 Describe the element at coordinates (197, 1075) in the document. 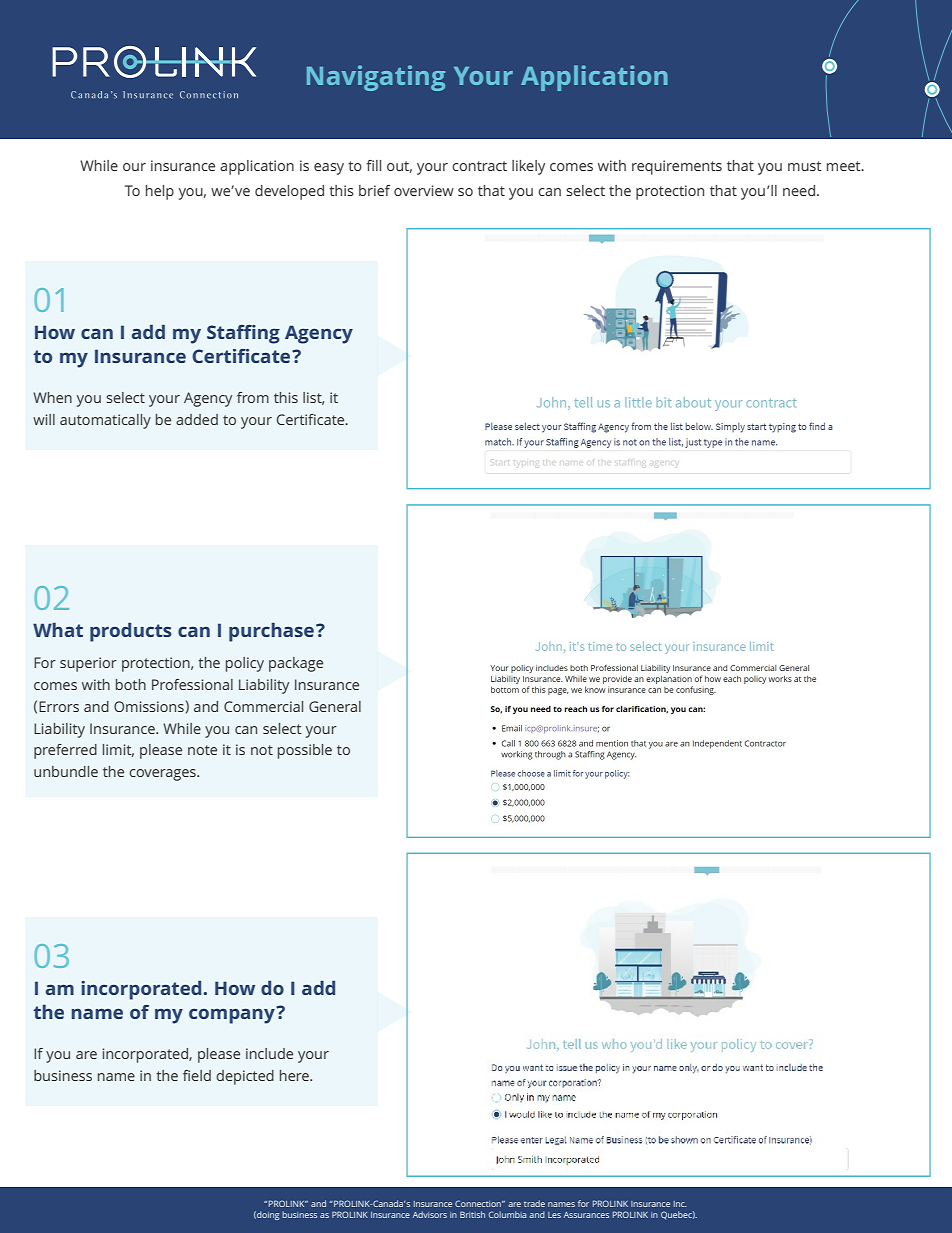

I see `field` at that location.
